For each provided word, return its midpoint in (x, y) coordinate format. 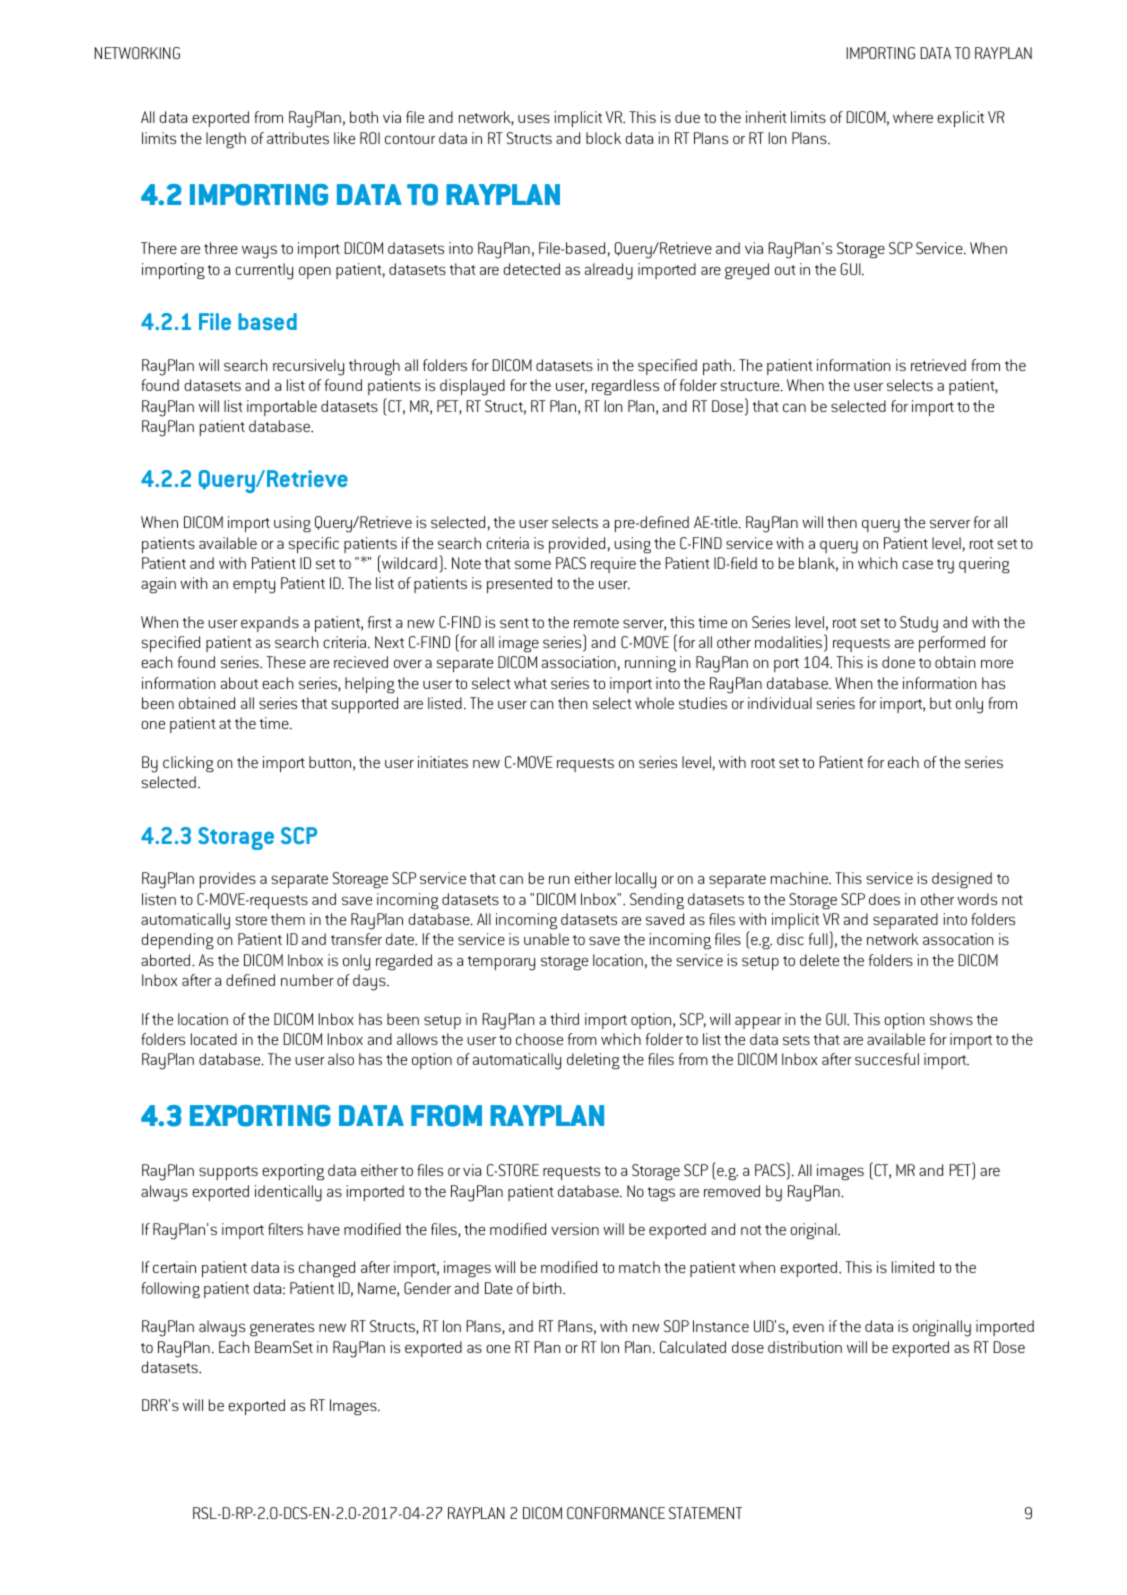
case (917, 564)
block (603, 138)
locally (636, 880)
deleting (593, 1061)
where (913, 117)
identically (288, 1193)
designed (962, 880)
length (226, 140)
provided (577, 545)
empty (254, 586)
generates (282, 1329)
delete (819, 960)
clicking (188, 764)
